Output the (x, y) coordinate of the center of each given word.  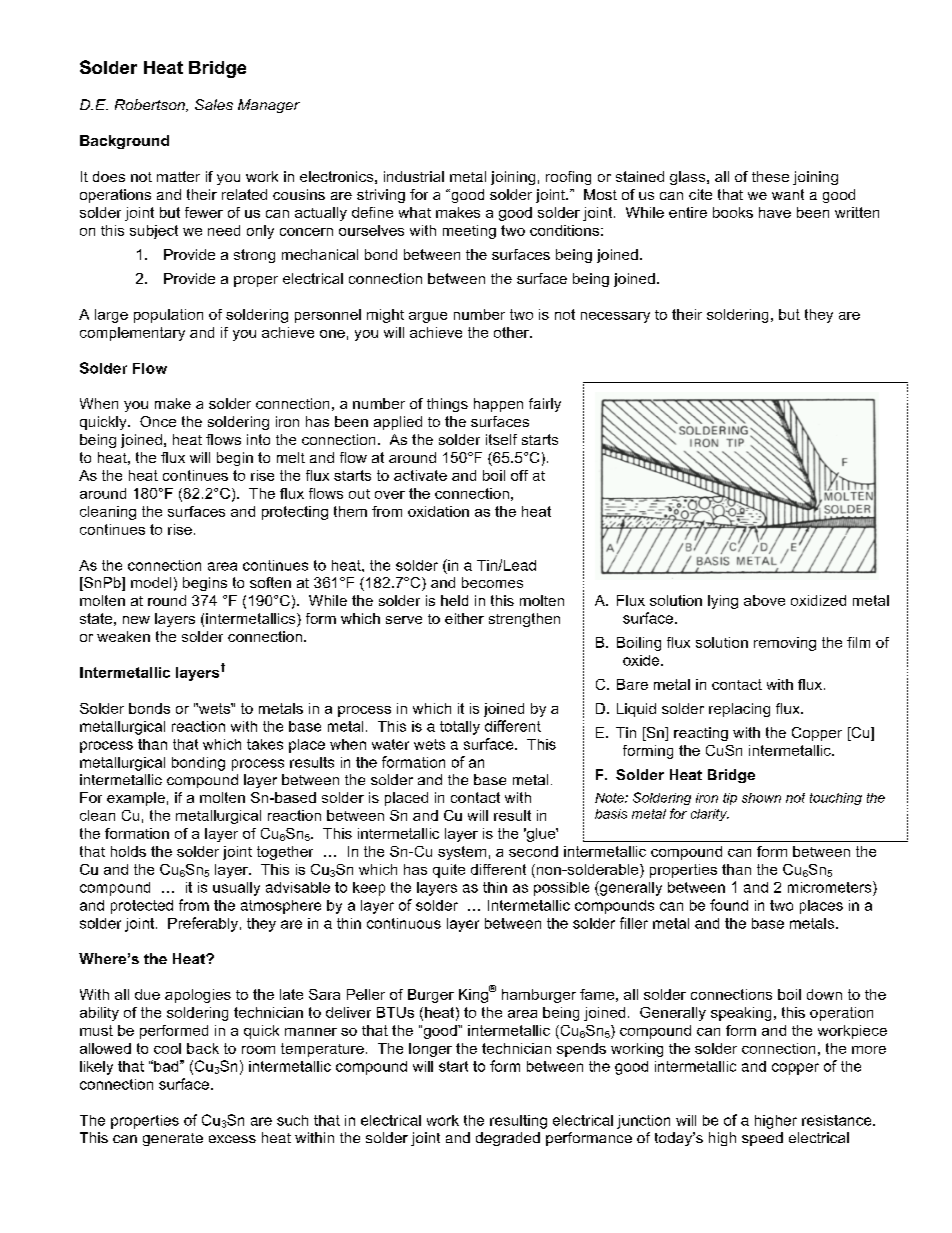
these (770, 176)
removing (785, 644)
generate (173, 1139)
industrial (414, 176)
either (464, 618)
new (136, 620)
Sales (214, 104)
